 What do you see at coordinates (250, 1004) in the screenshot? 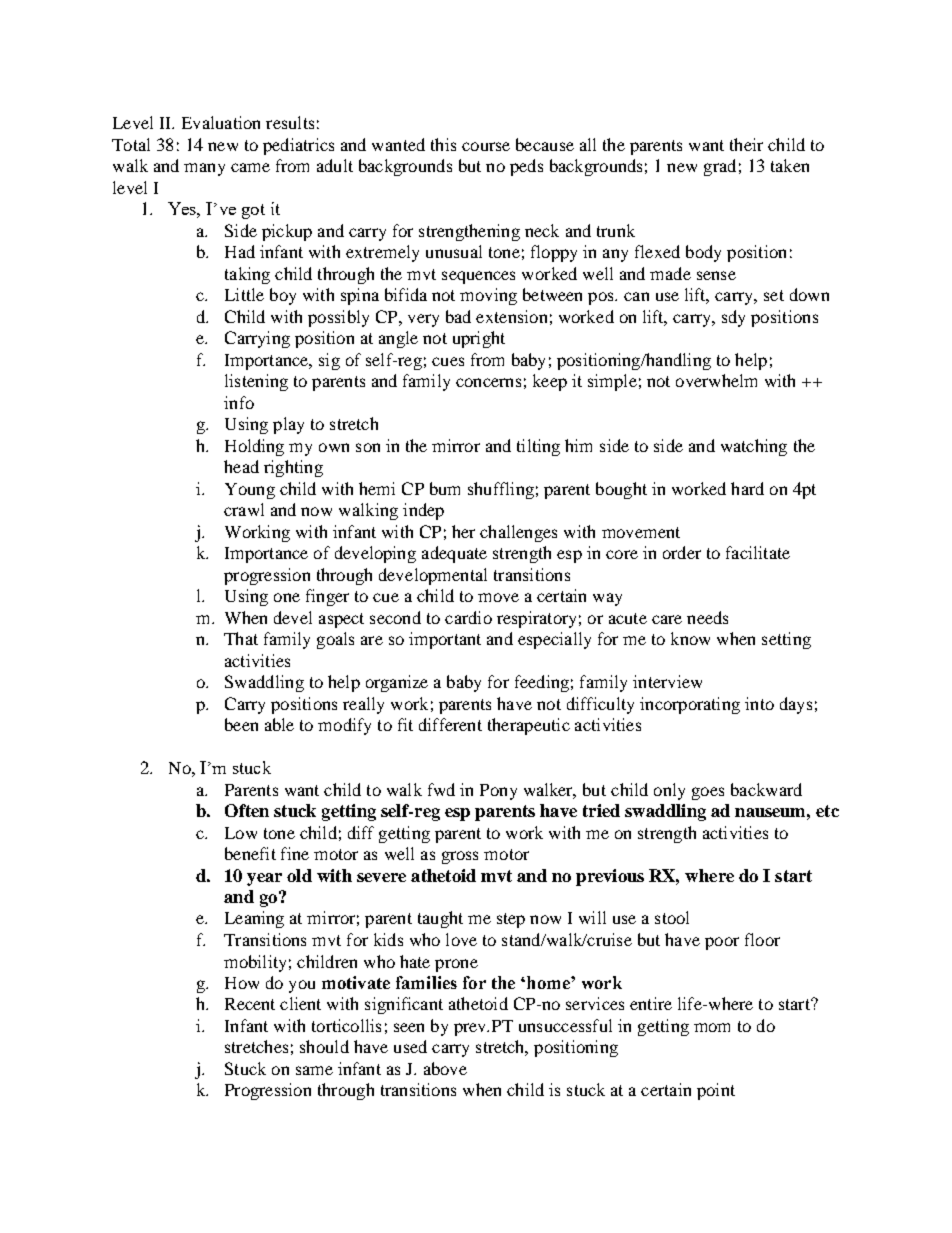
I see `Recent` at bounding box center [250, 1004].
